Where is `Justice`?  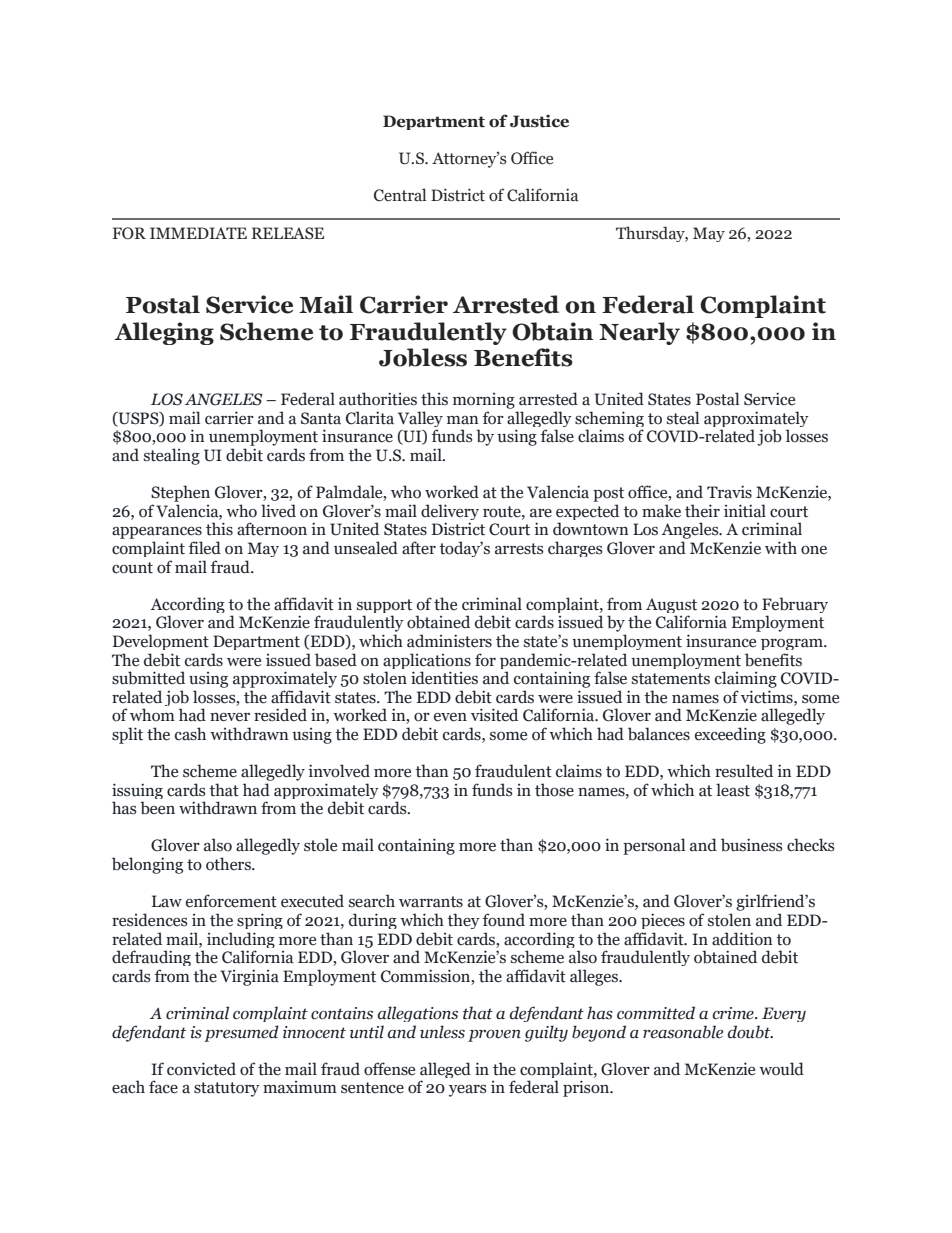
Justice is located at coordinates (539, 121).
